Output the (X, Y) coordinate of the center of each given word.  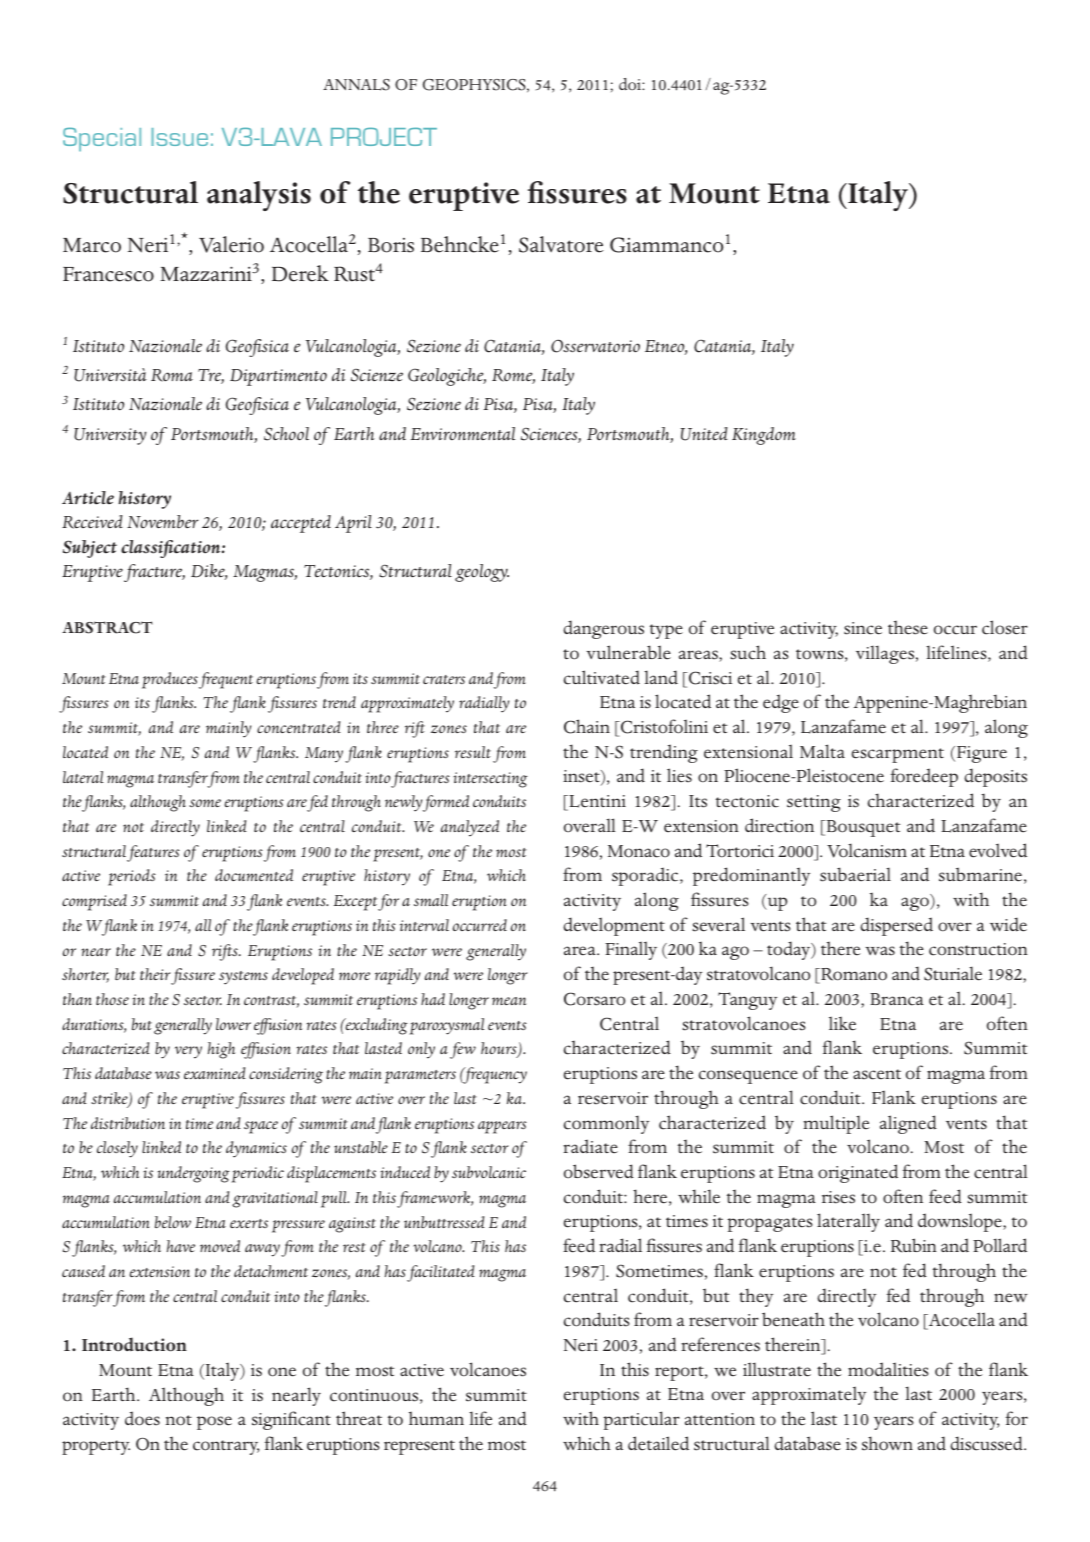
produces (170, 680)
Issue (179, 137)
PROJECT (384, 137)
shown (887, 1443)
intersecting (490, 780)
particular (641, 1420)
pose (214, 1423)
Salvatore (561, 244)
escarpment (898, 755)
